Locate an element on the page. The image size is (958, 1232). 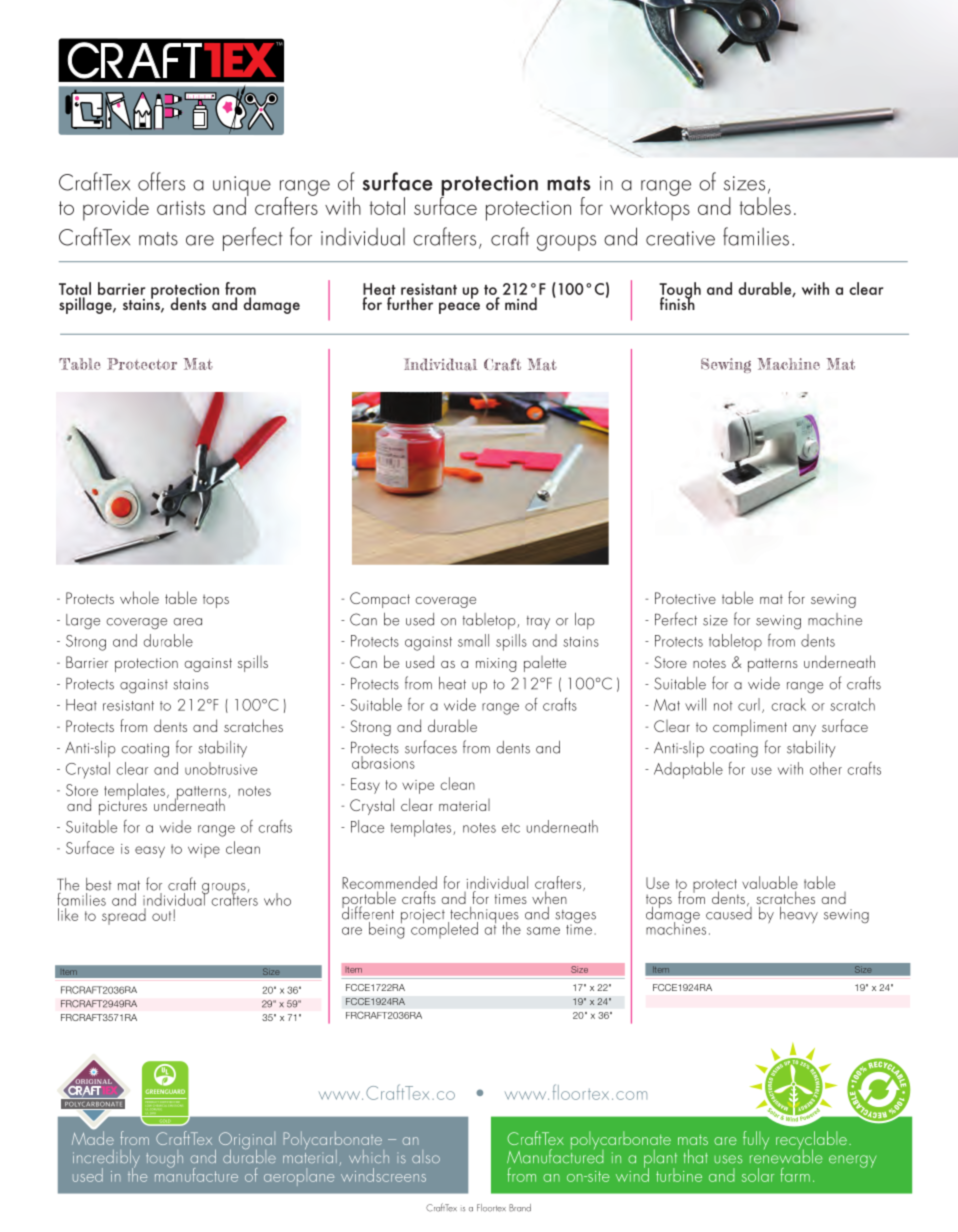
whole is located at coordinates (139, 597).
